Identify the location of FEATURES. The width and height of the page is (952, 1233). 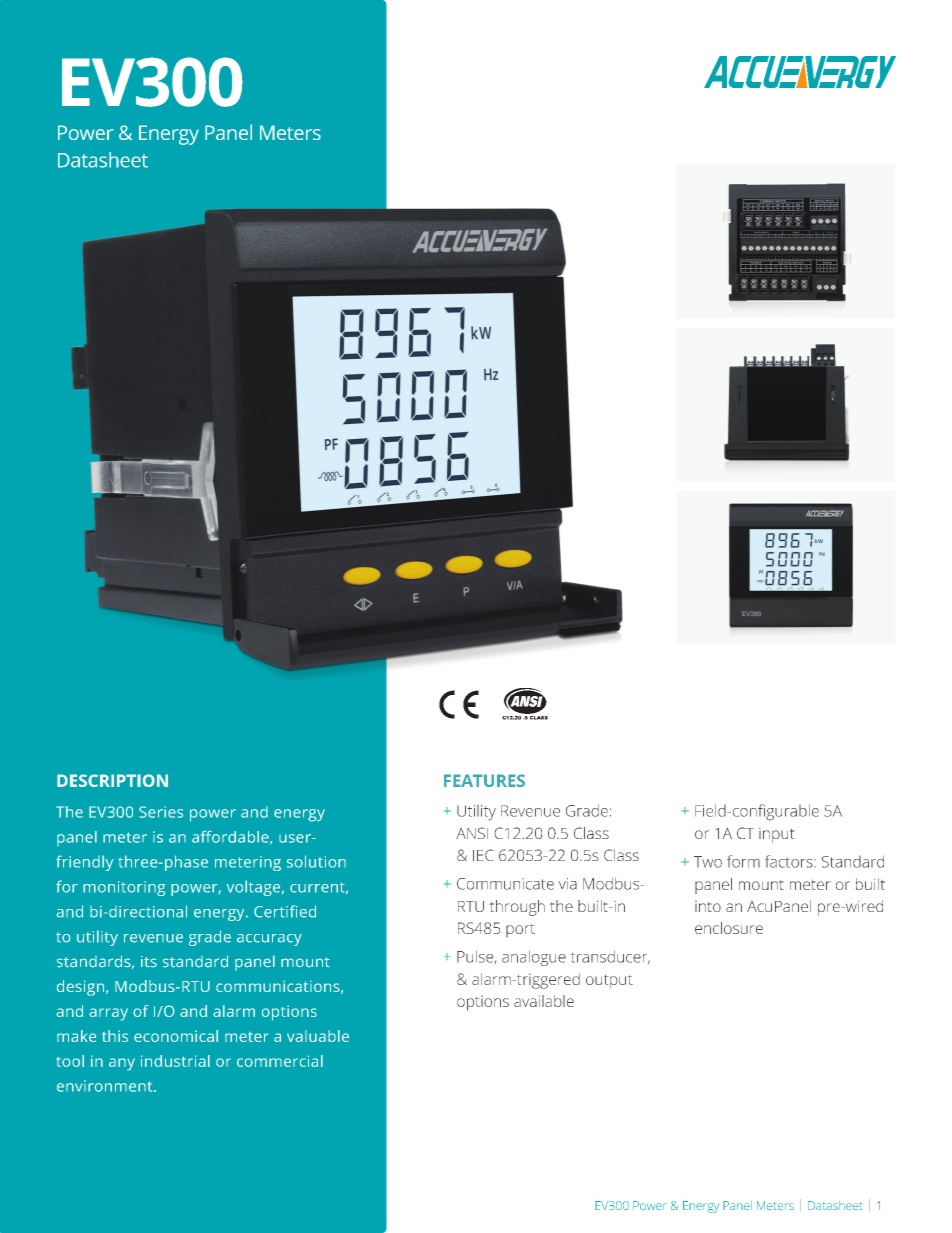
(484, 780).
